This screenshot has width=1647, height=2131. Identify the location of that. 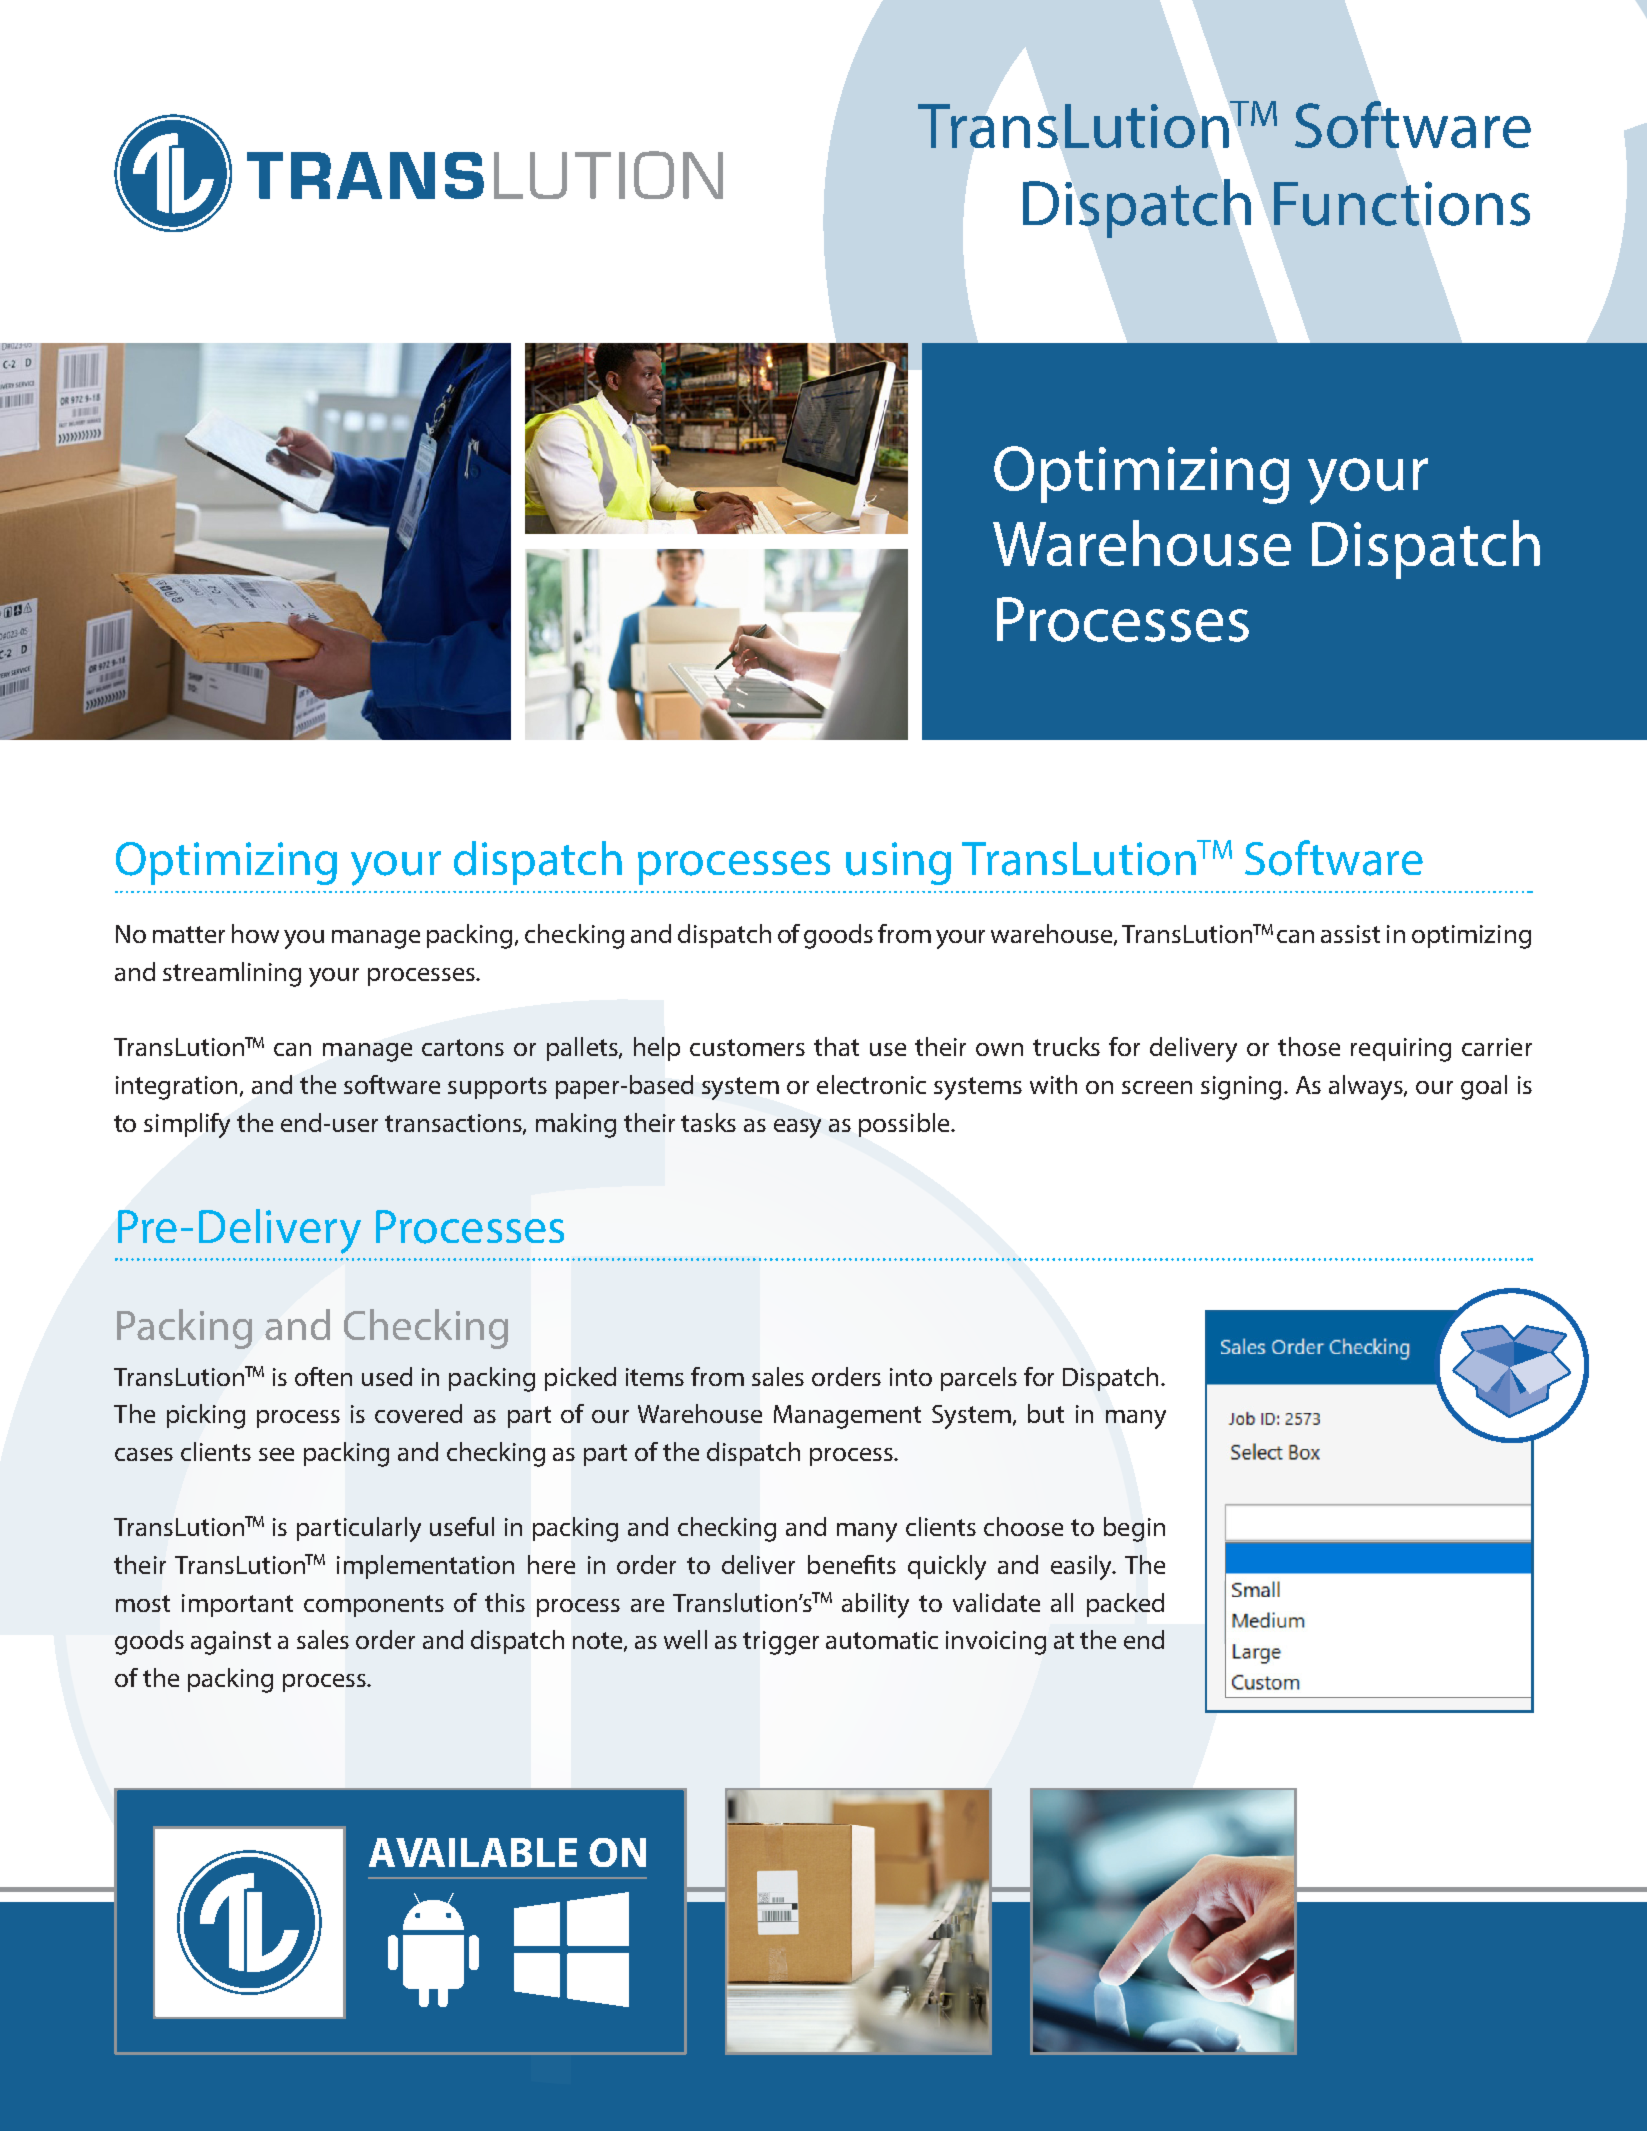
(836, 1046).
